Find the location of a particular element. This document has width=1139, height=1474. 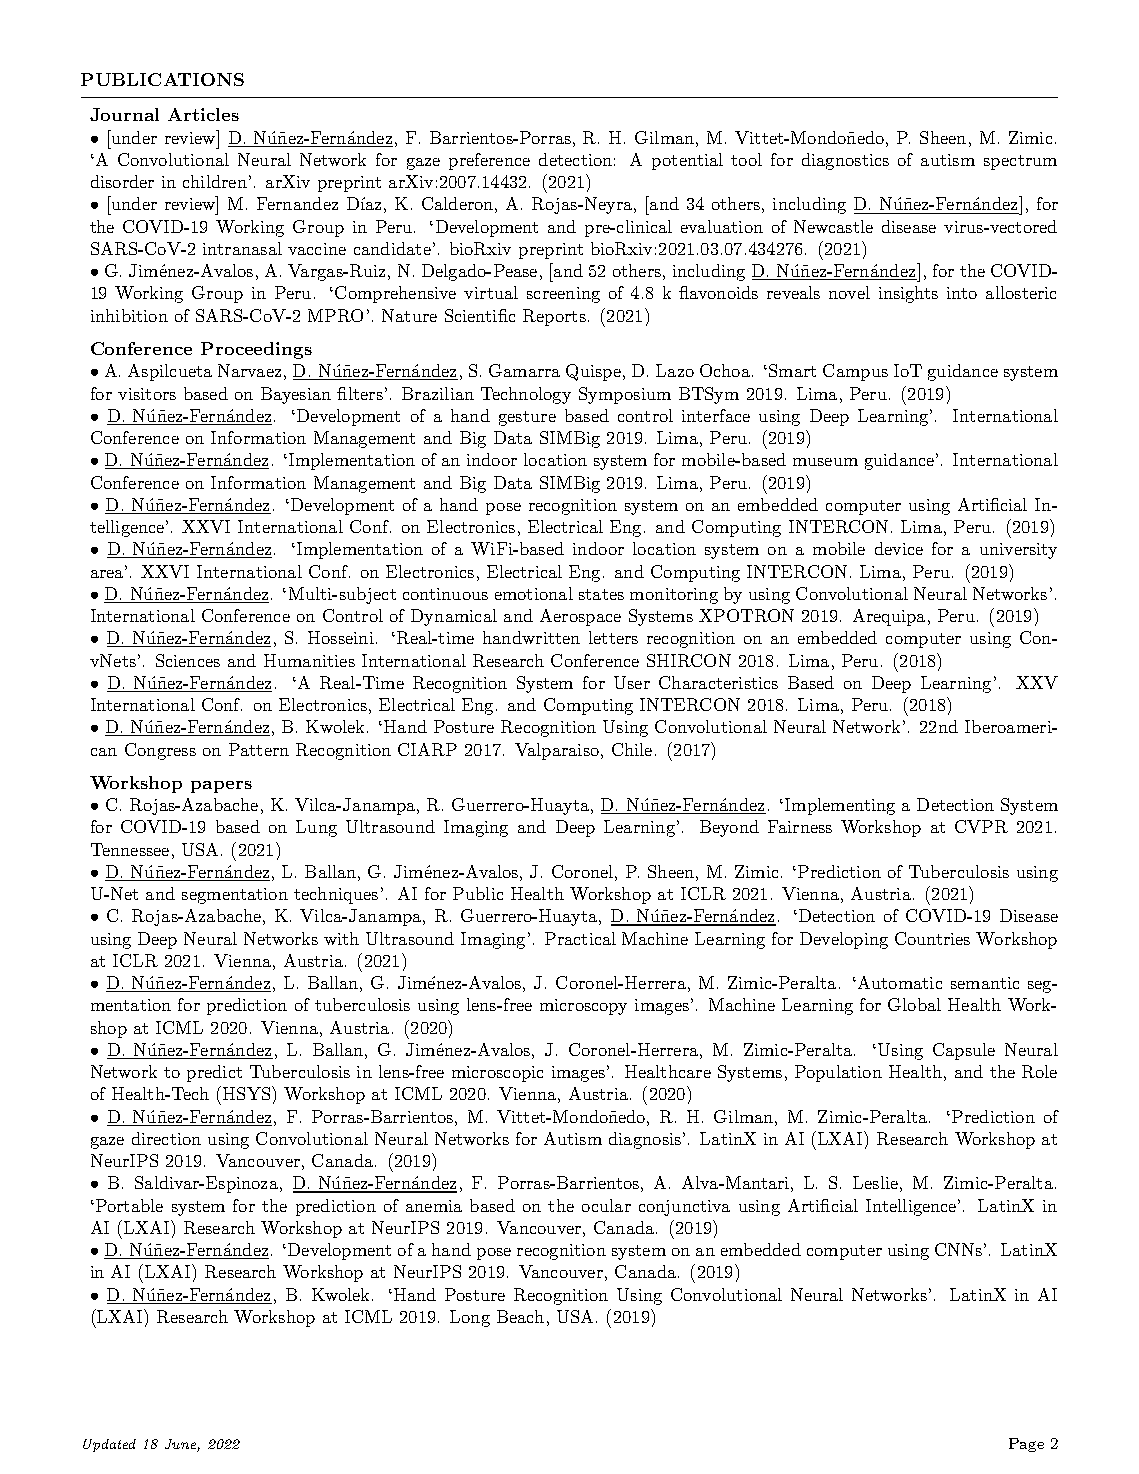

diagnostics is located at coordinates (845, 161).
